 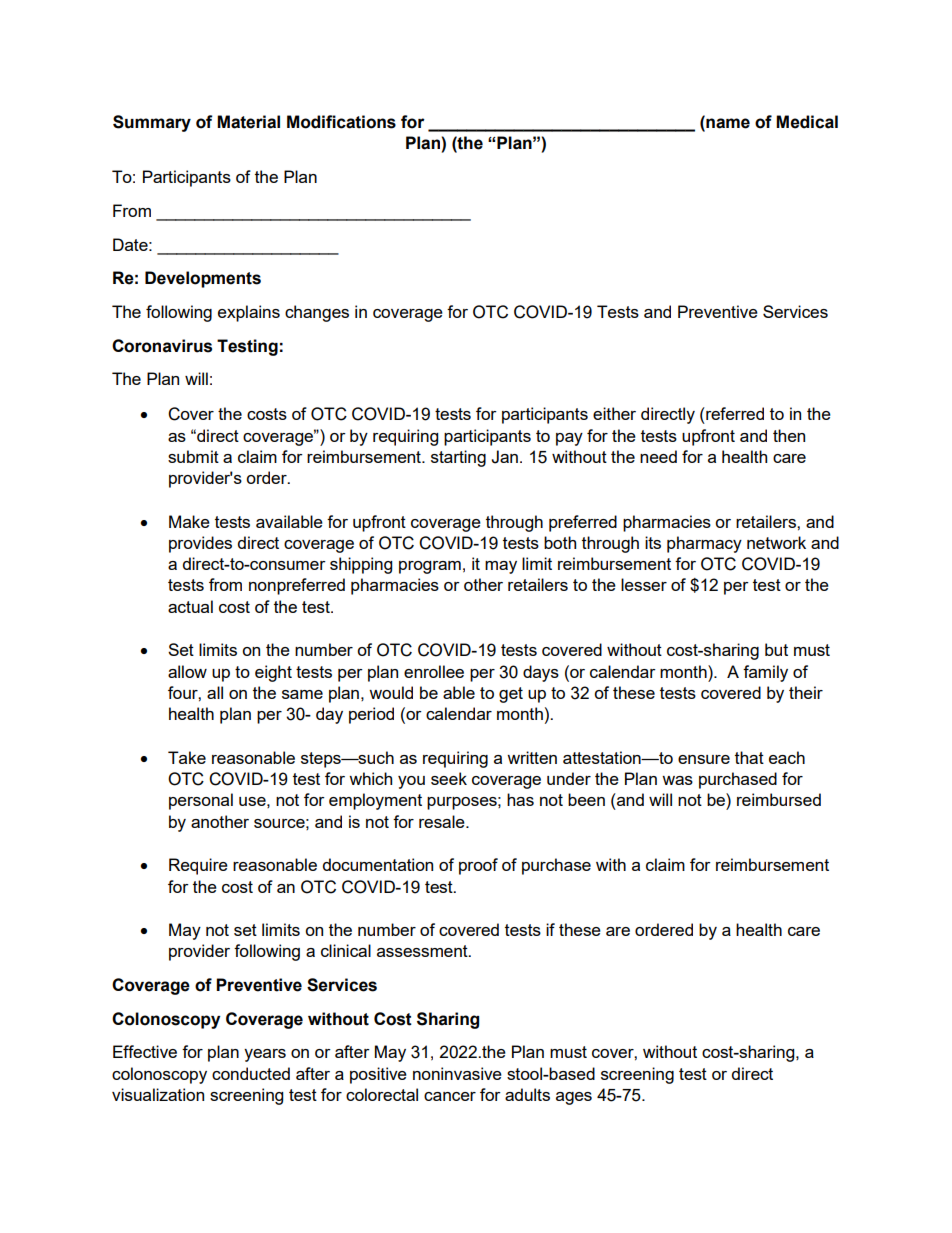 What do you see at coordinates (317, 313) in the image?
I see `changes` at bounding box center [317, 313].
